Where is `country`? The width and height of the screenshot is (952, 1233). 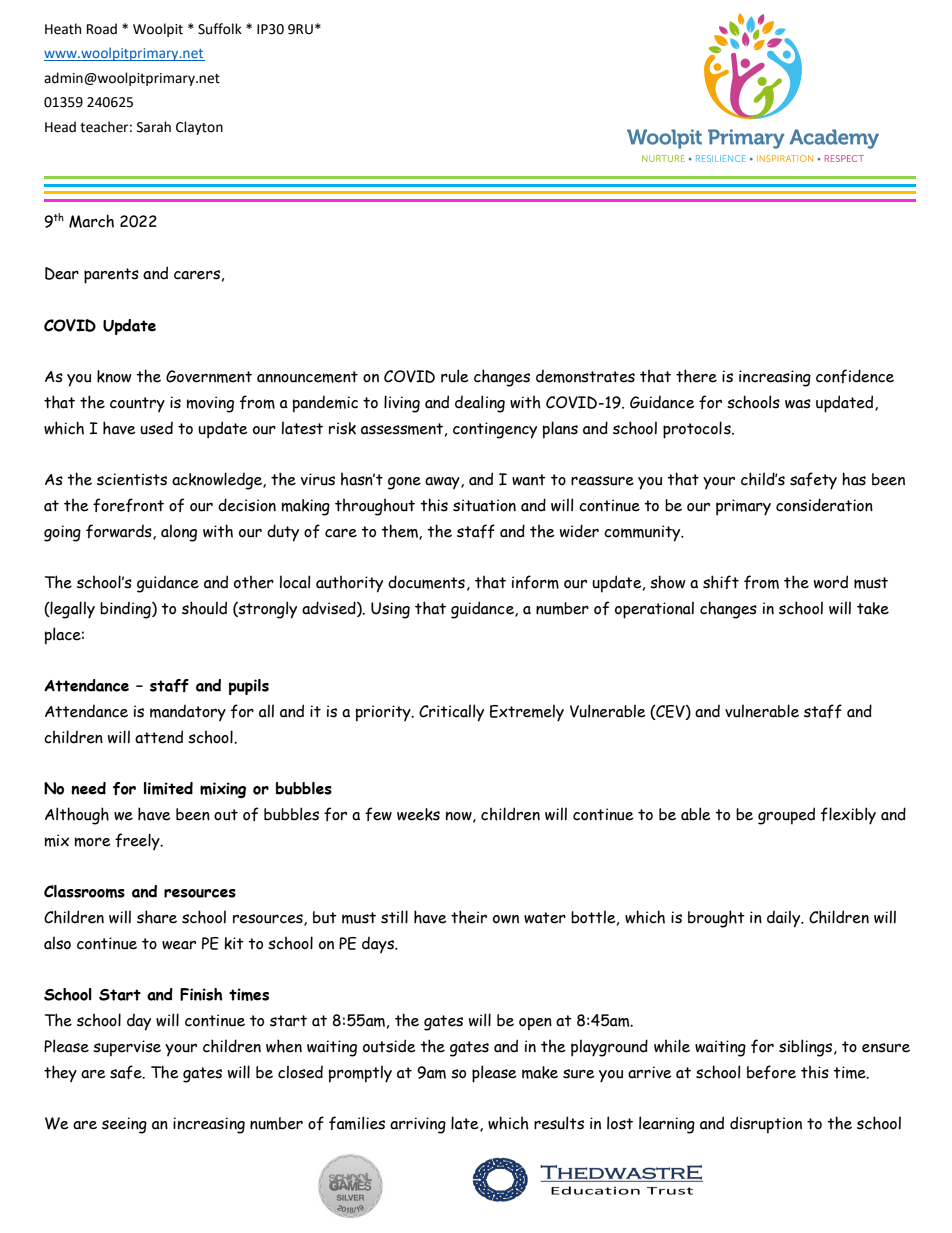 country is located at coordinates (137, 404).
